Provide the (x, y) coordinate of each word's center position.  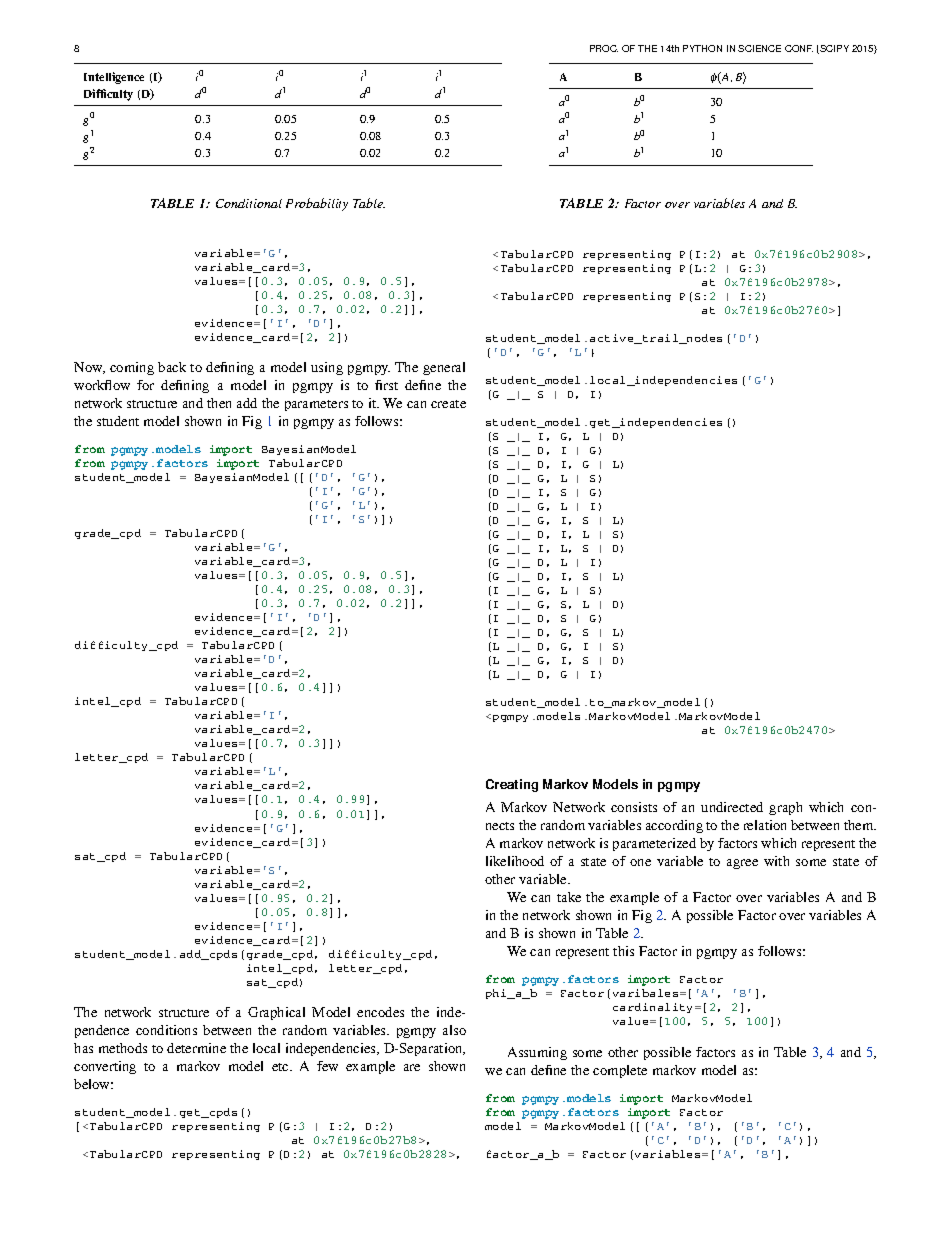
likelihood (515, 861)
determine (196, 1048)
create (448, 404)
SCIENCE (759, 48)
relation (765, 825)
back (172, 367)
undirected (732, 807)
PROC (604, 48)
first (386, 385)
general (444, 368)
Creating (512, 785)
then (219, 403)
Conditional (249, 203)
